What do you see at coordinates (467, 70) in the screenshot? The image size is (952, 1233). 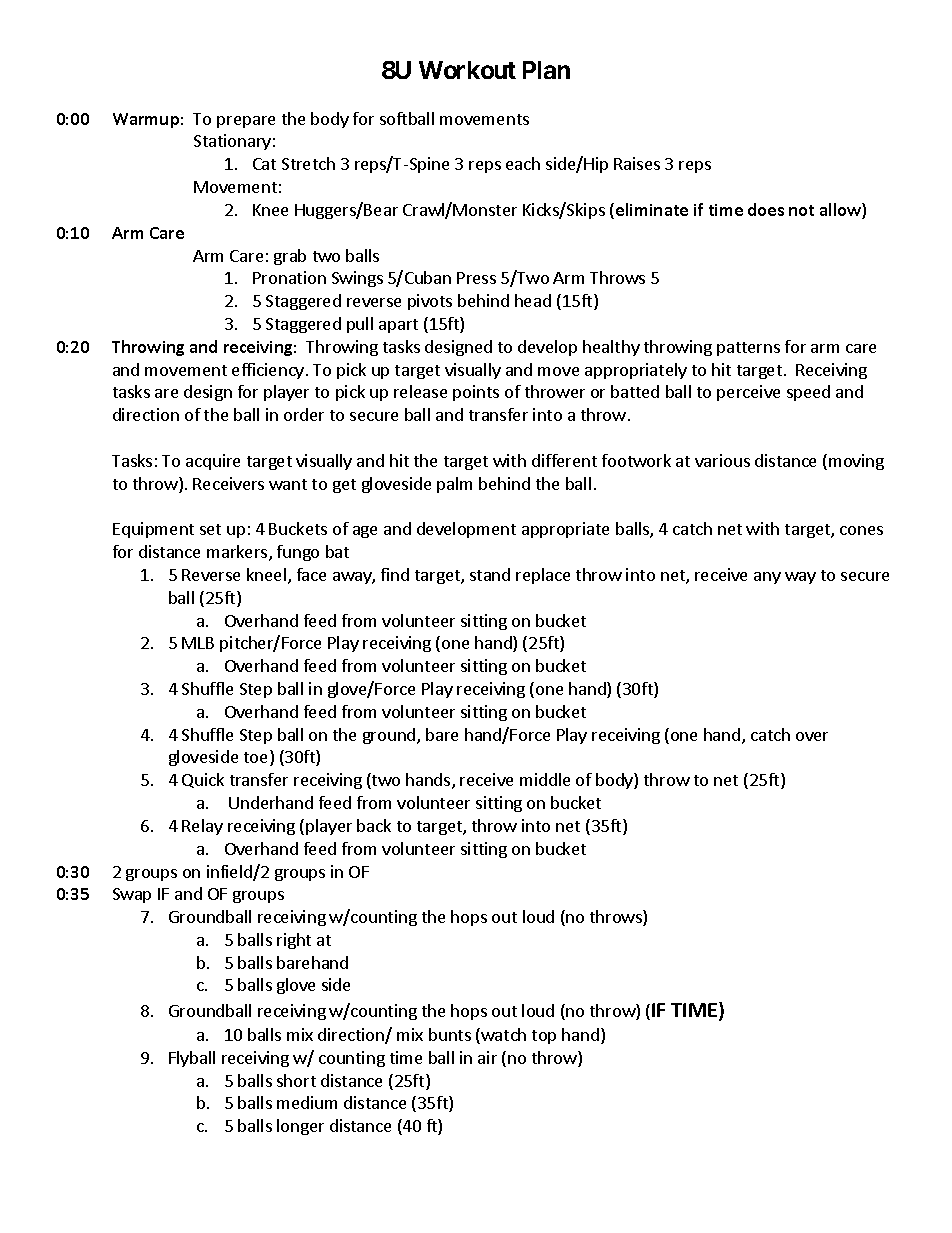 I see `Workout` at bounding box center [467, 70].
